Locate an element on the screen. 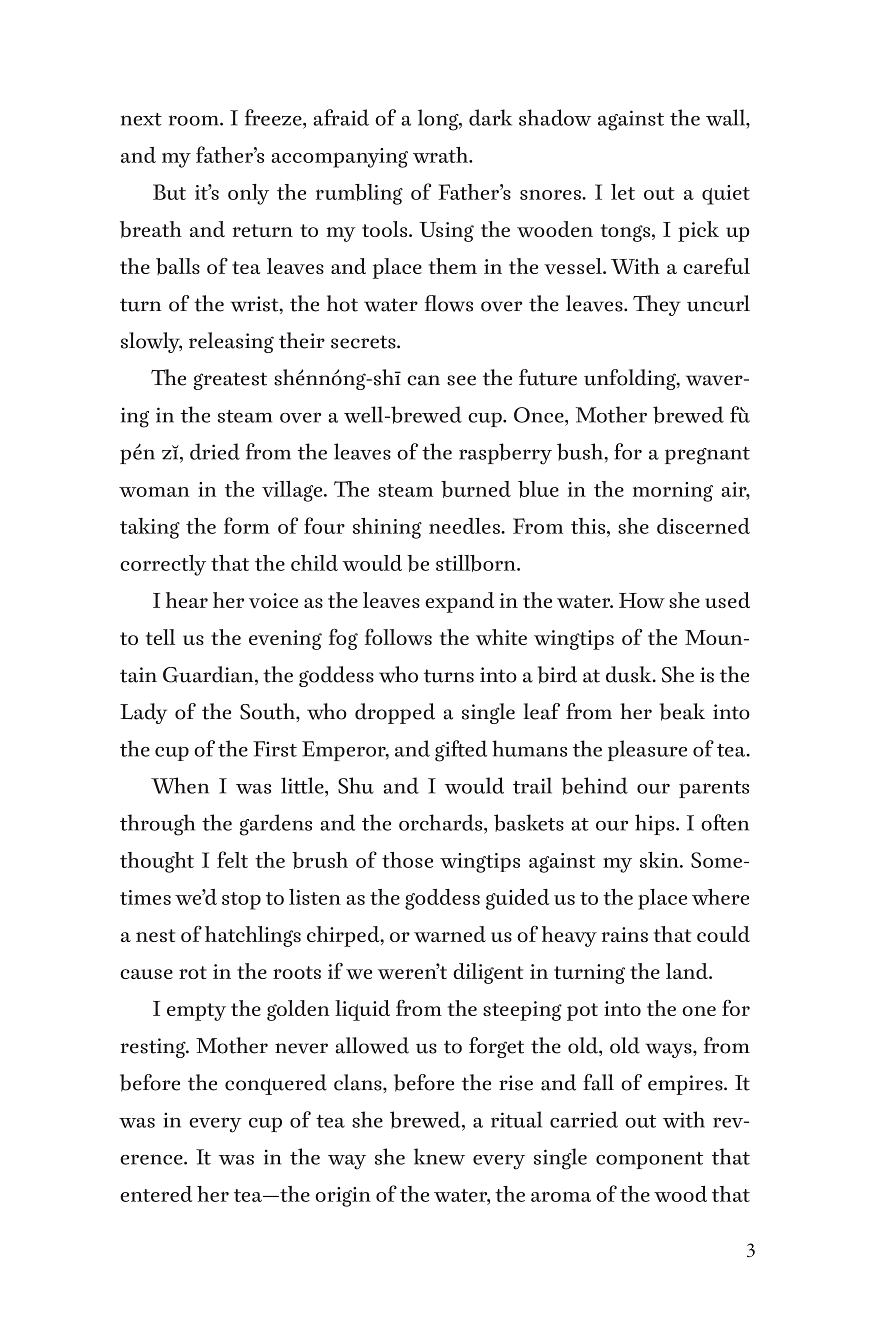  wrath is located at coordinates (442, 155).
